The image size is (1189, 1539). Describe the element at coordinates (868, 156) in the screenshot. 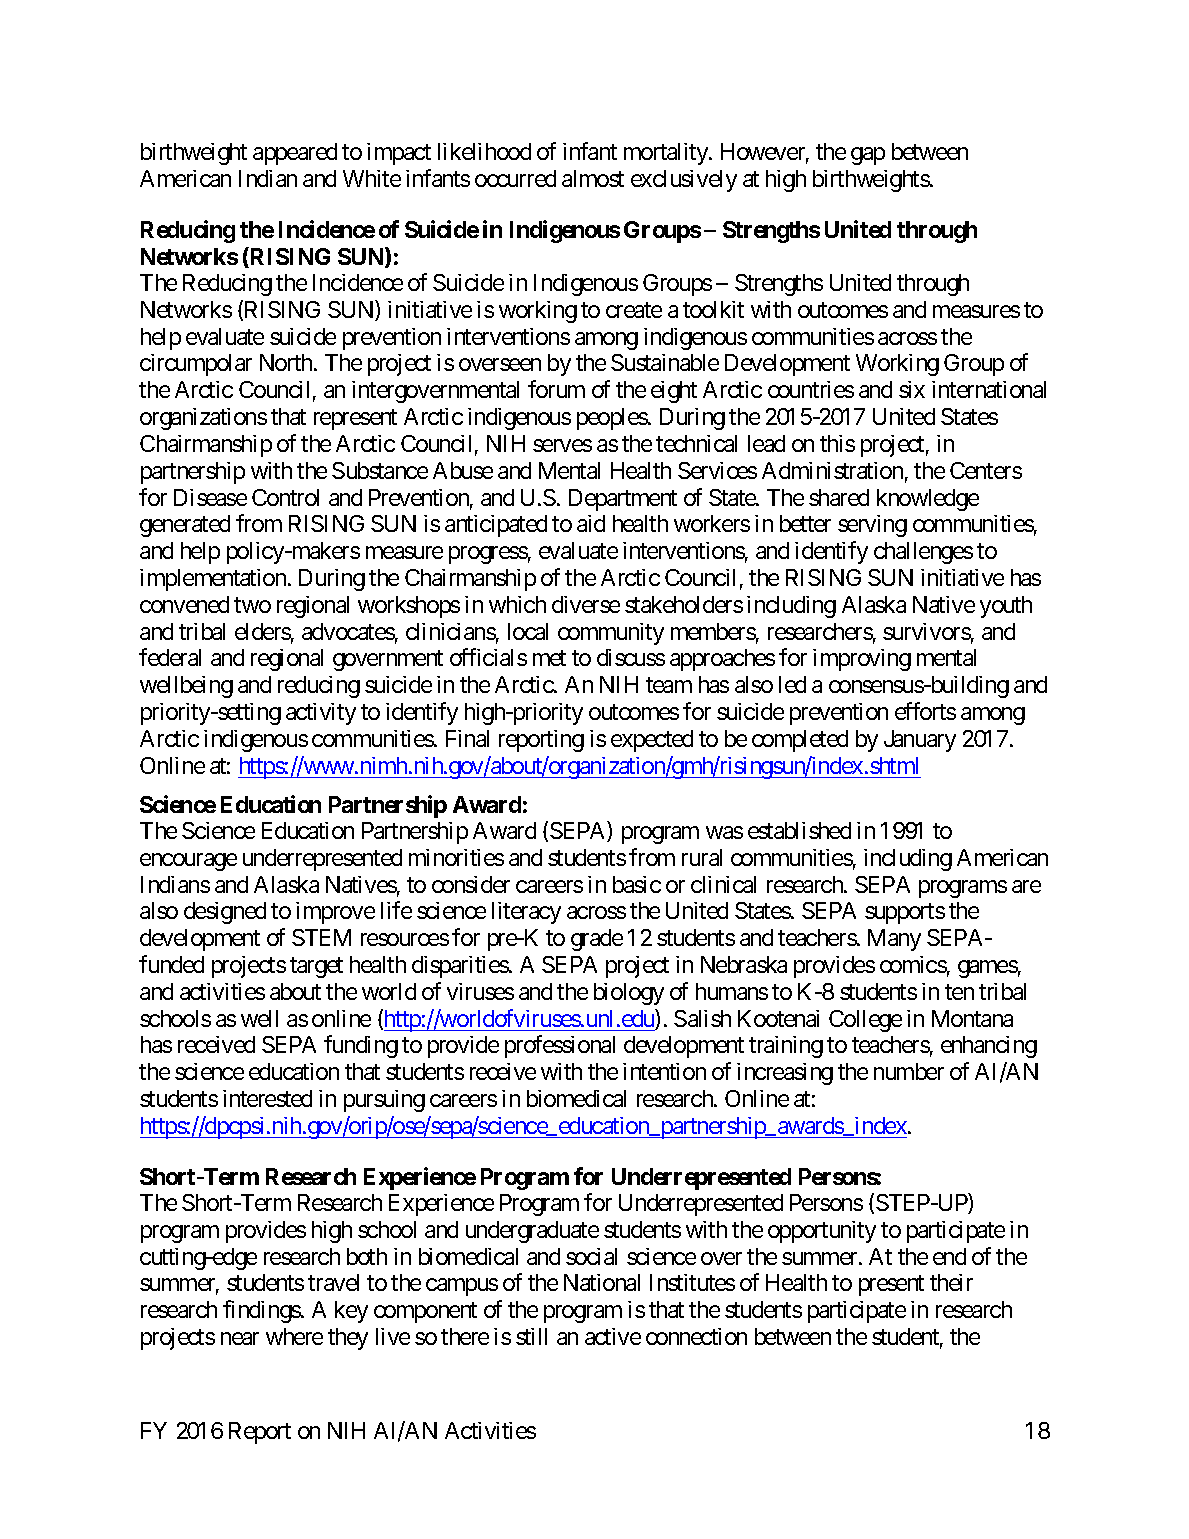

I see `gap` at that location.
